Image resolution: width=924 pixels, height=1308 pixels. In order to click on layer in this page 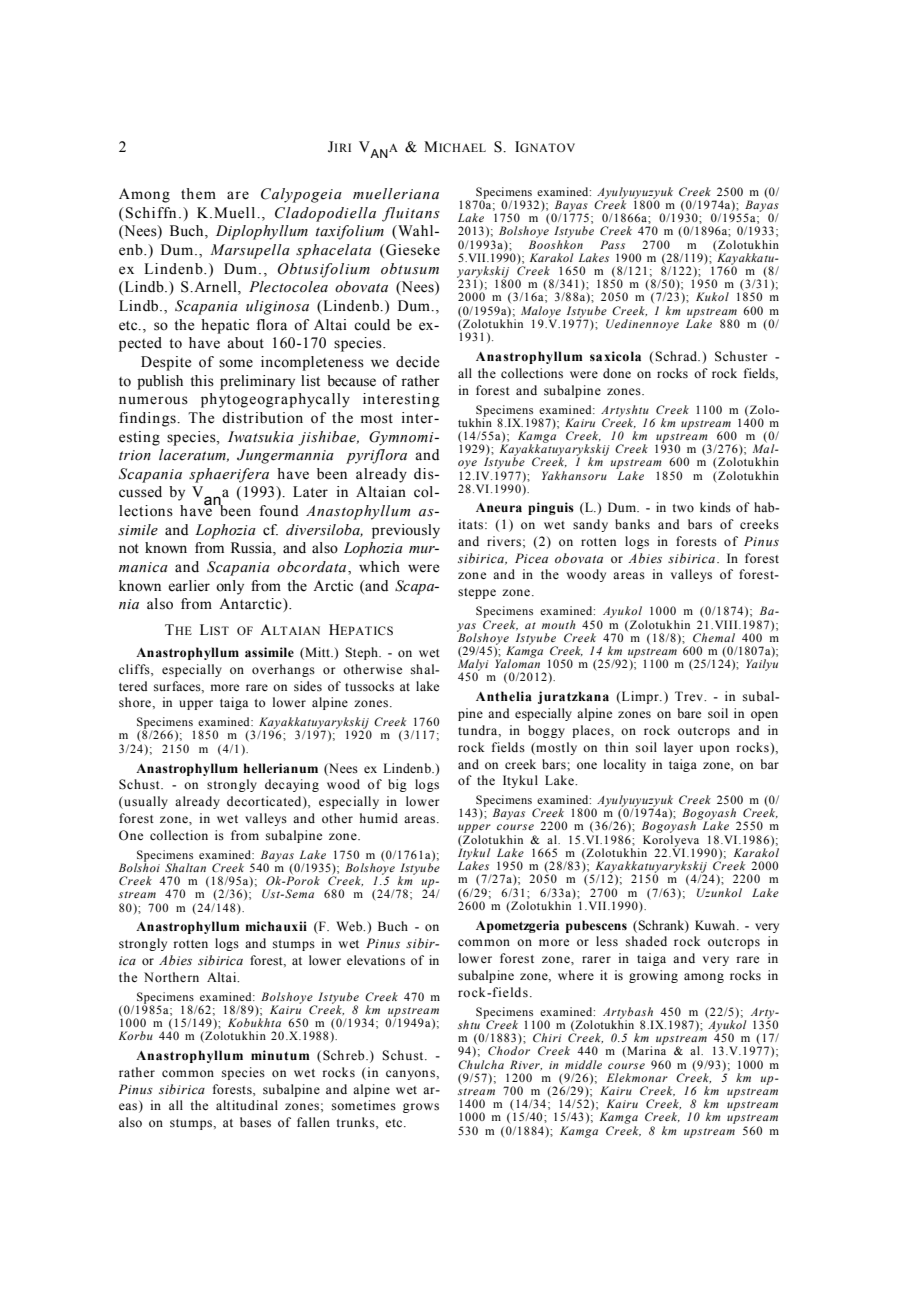, I will do `click(678, 748)`.
